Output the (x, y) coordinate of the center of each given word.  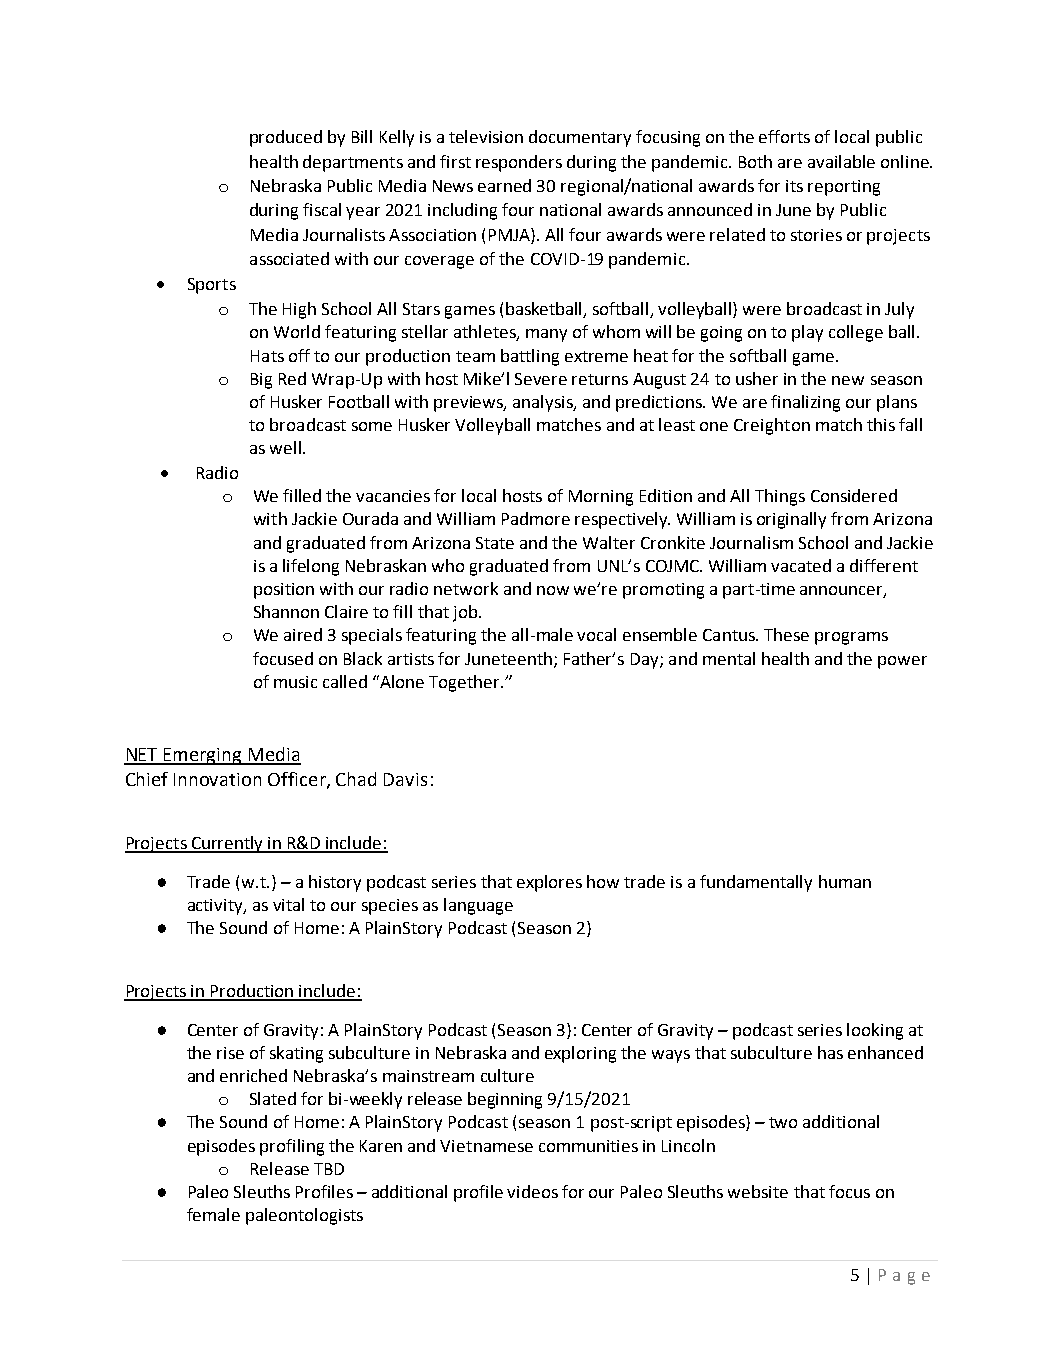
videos (532, 1191)
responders (519, 163)
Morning (601, 498)
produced (286, 138)
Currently (228, 844)
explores (549, 883)
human (845, 881)
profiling (292, 1147)
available (841, 161)
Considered (854, 495)
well (287, 447)
